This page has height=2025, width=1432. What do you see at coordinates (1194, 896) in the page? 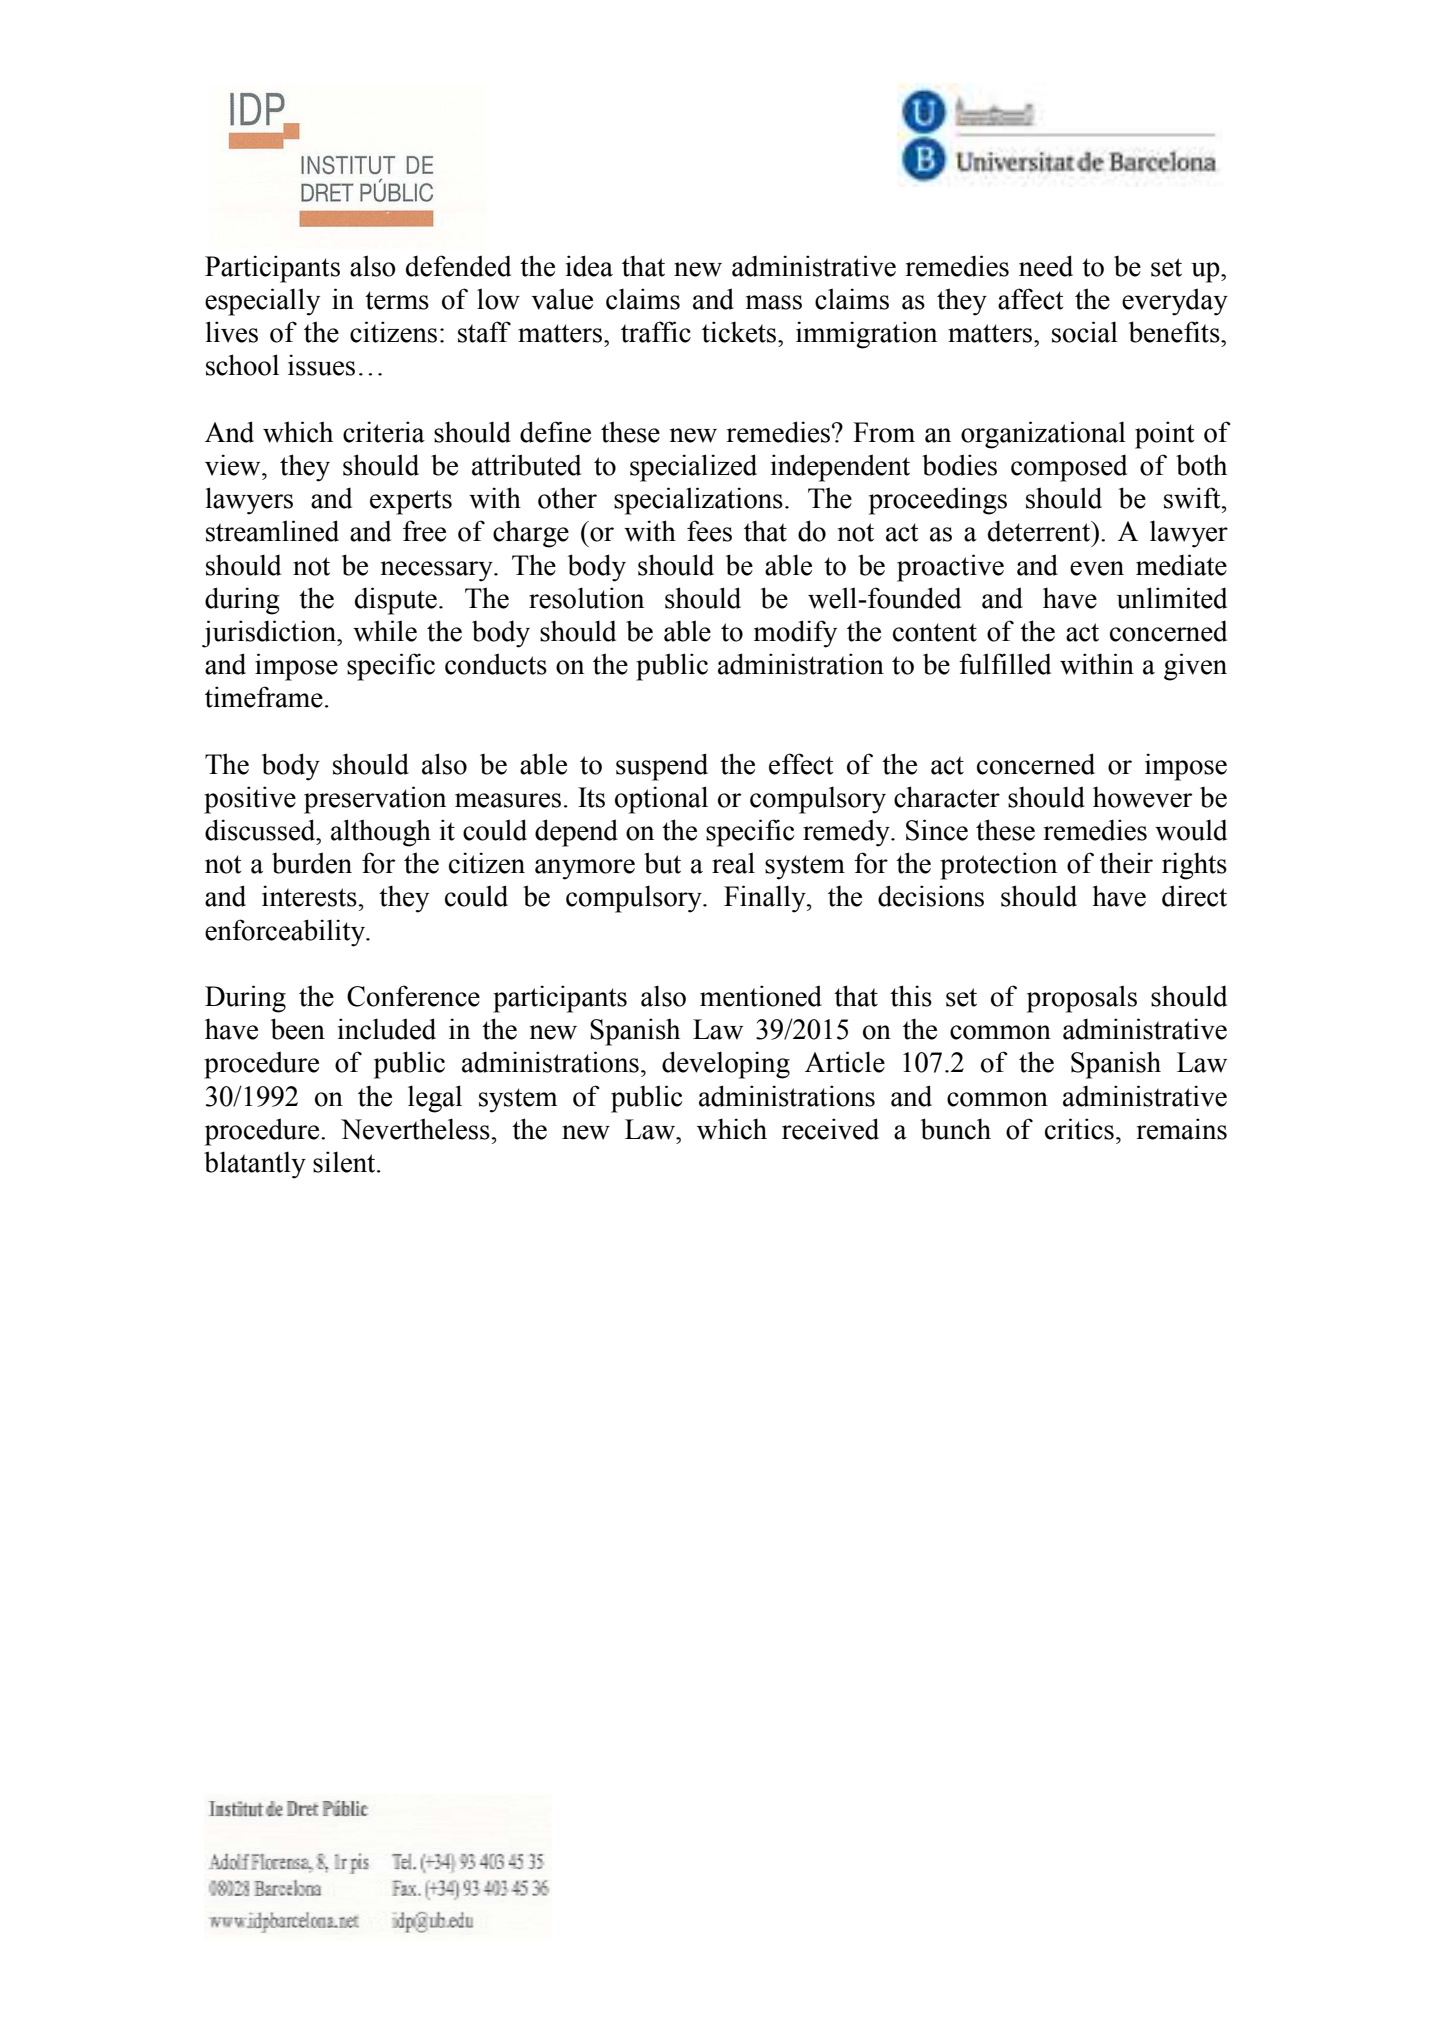
I see `direct` at bounding box center [1194, 896].
